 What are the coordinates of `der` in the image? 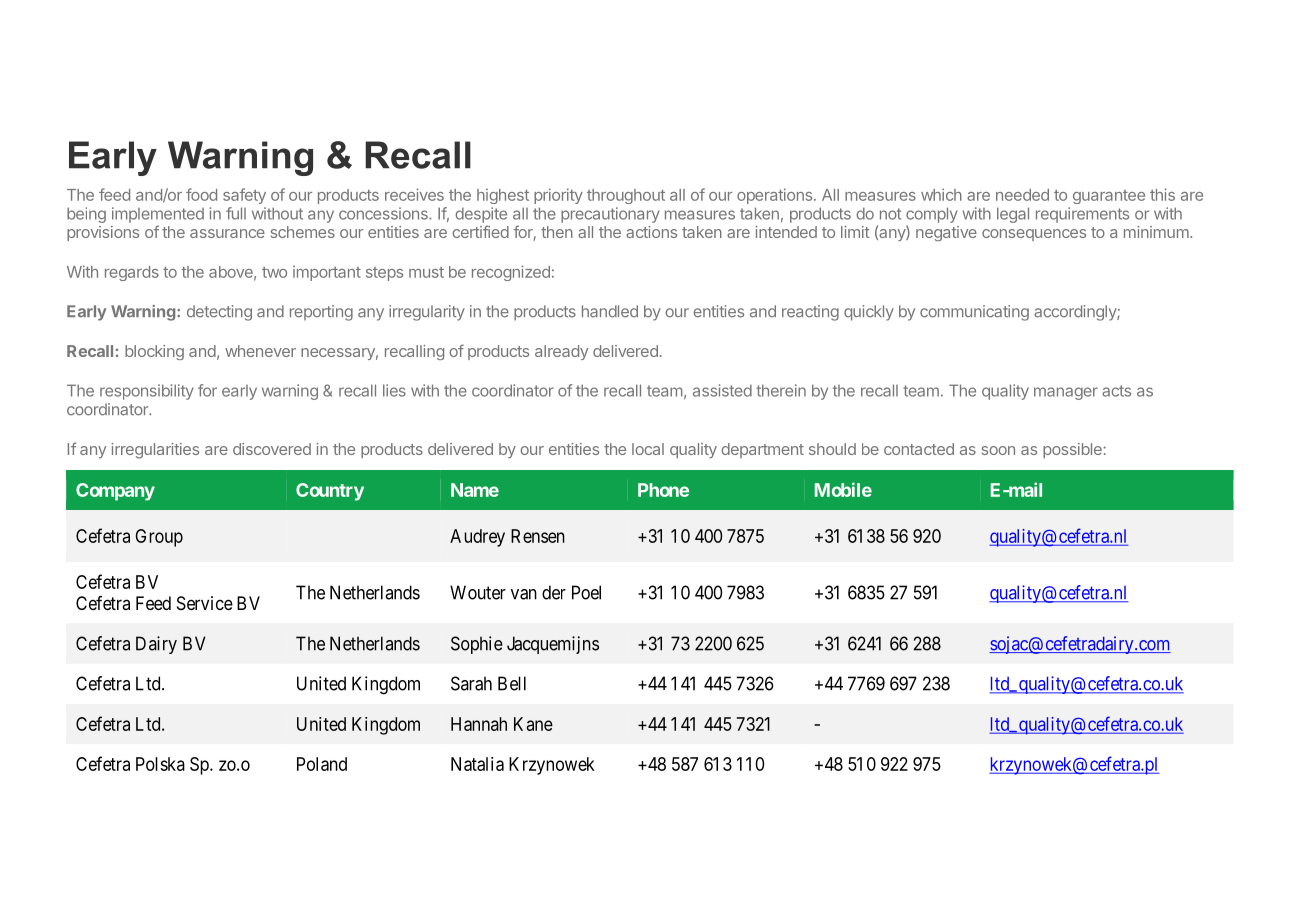 It's located at (554, 592).
